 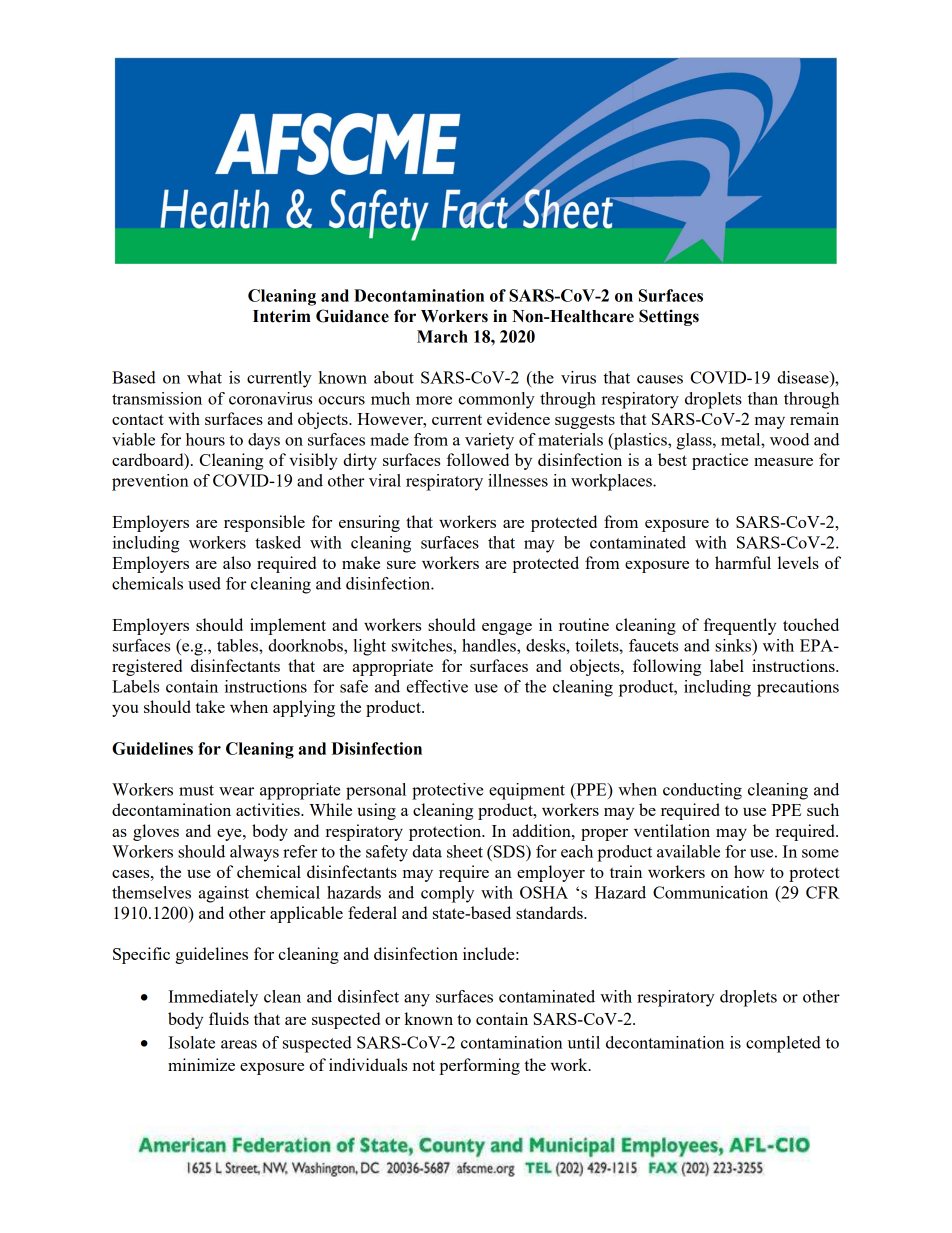 What do you see at coordinates (798, 688) in the screenshot?
I see `precautions` at bounding box center [798, 688].
